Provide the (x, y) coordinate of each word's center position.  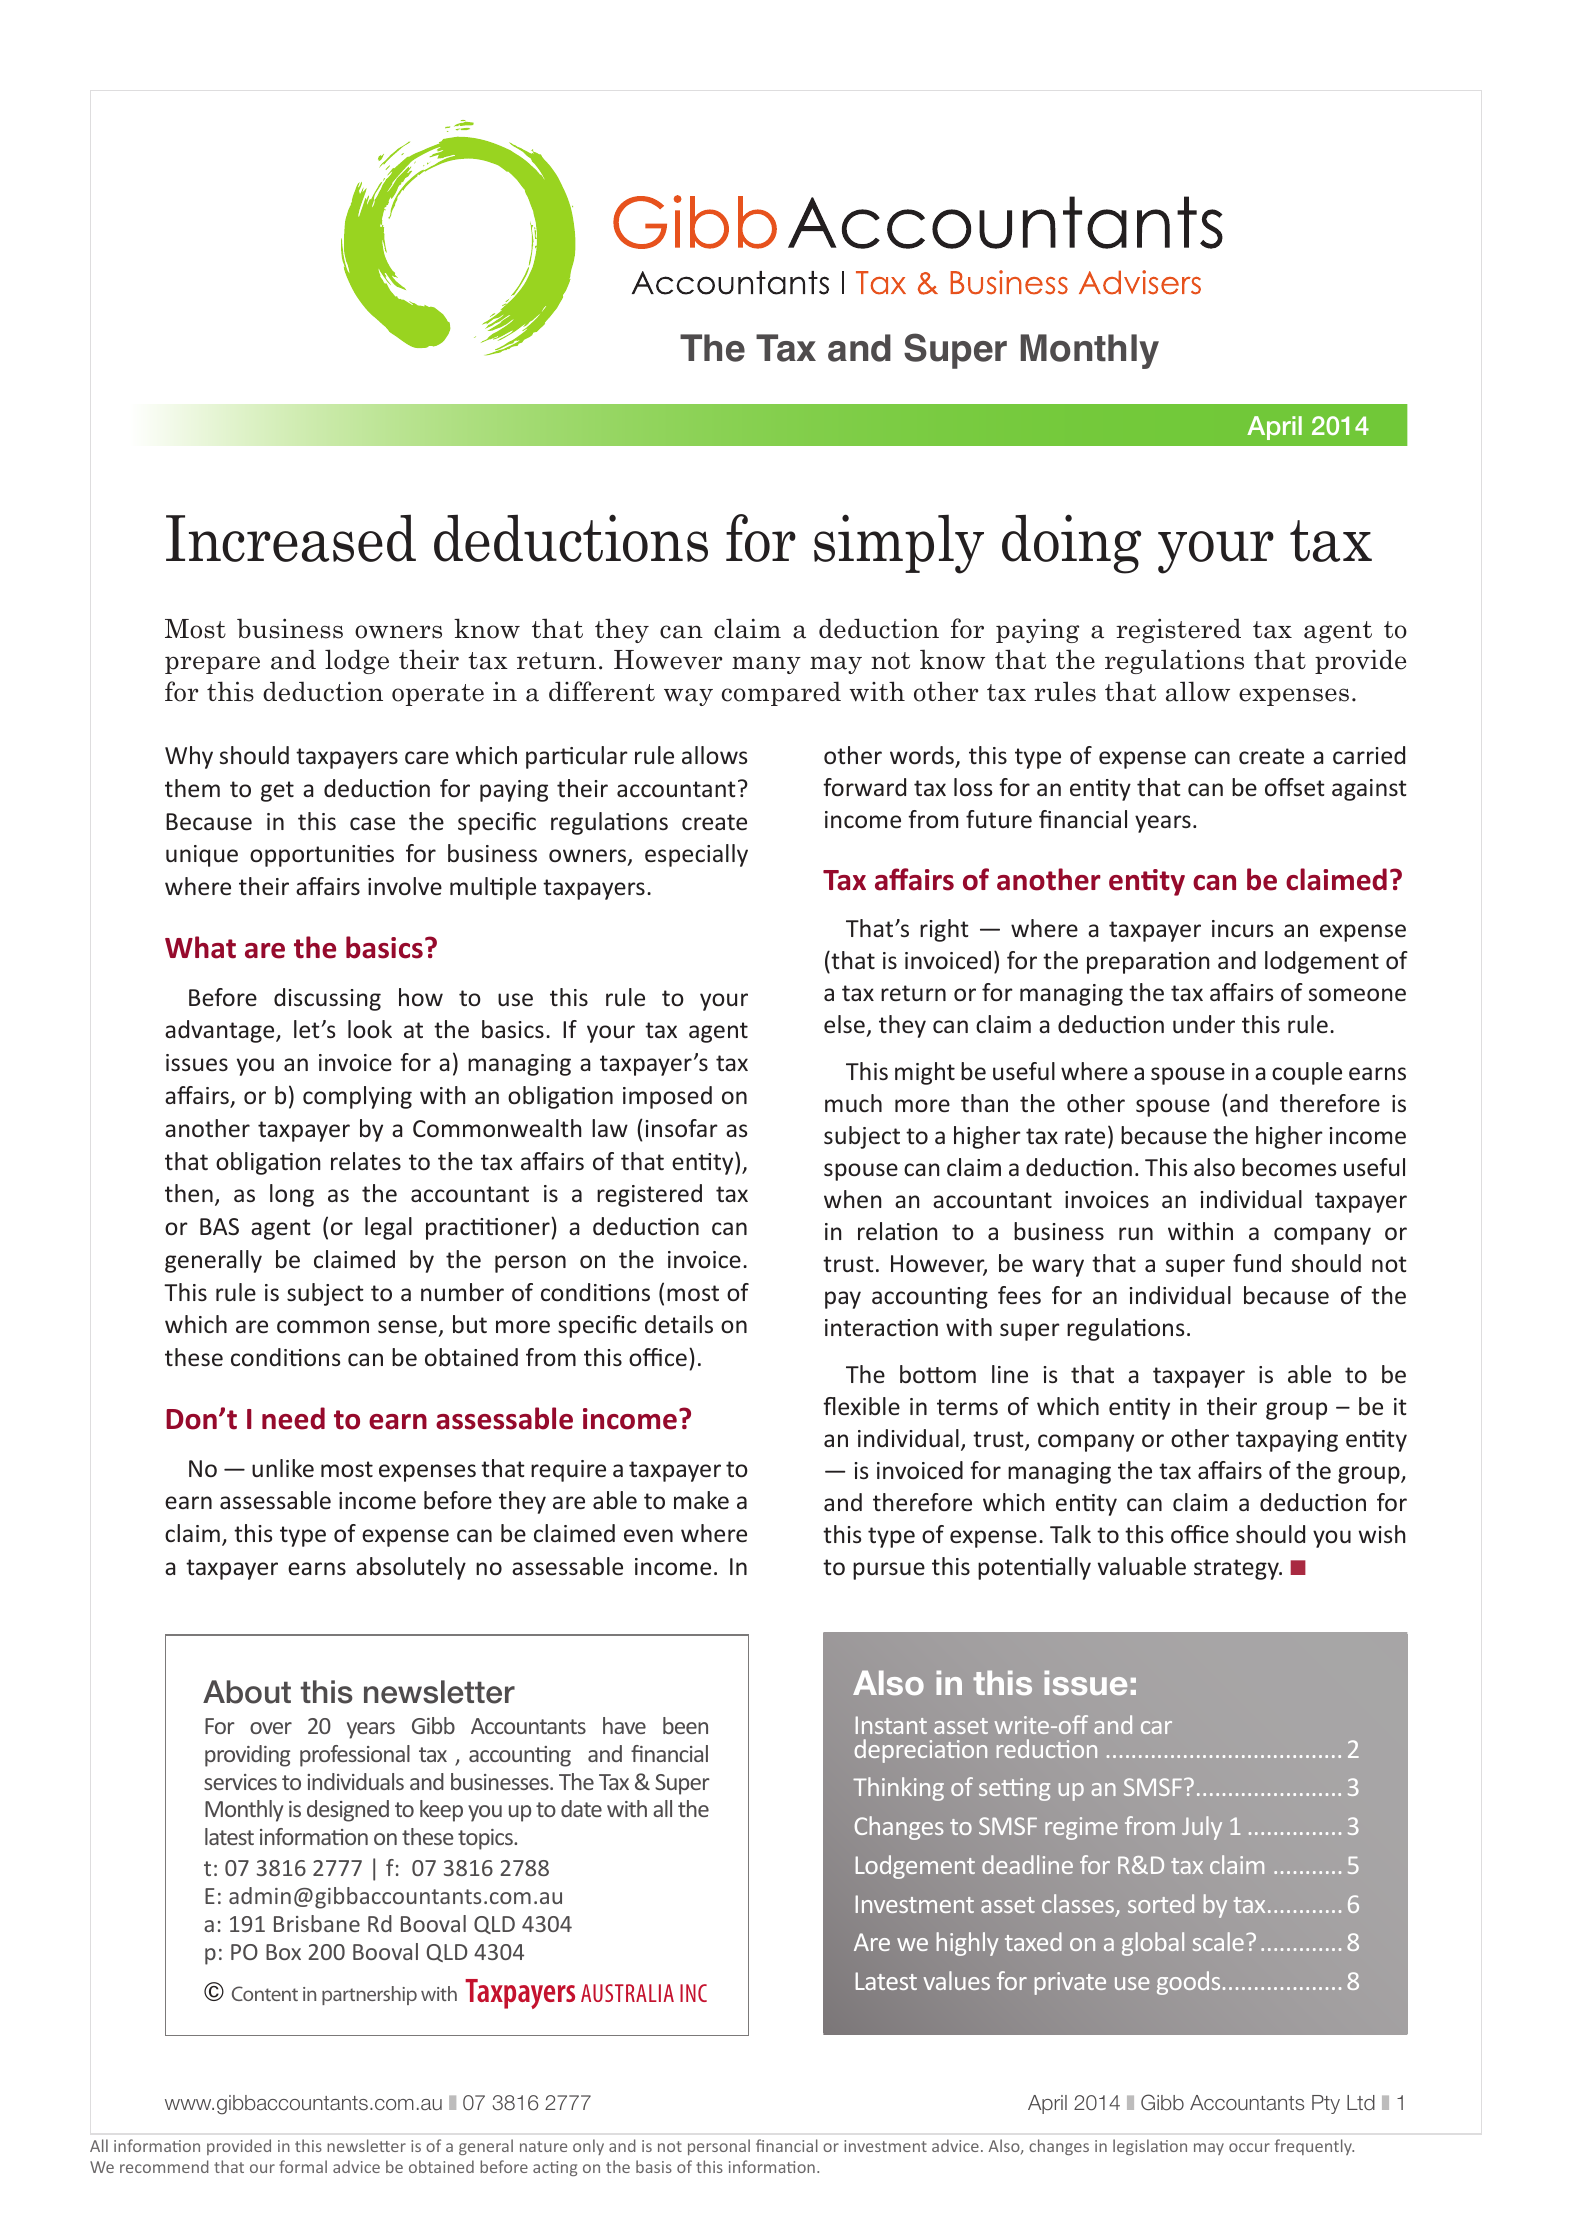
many (766, 665)
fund (1257, 1263)
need (293, 1418)
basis (654, 2166)
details (679, 1324)
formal (303, 2166)
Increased (291, 538)
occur (1249, 2147)
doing (1071, 544)
